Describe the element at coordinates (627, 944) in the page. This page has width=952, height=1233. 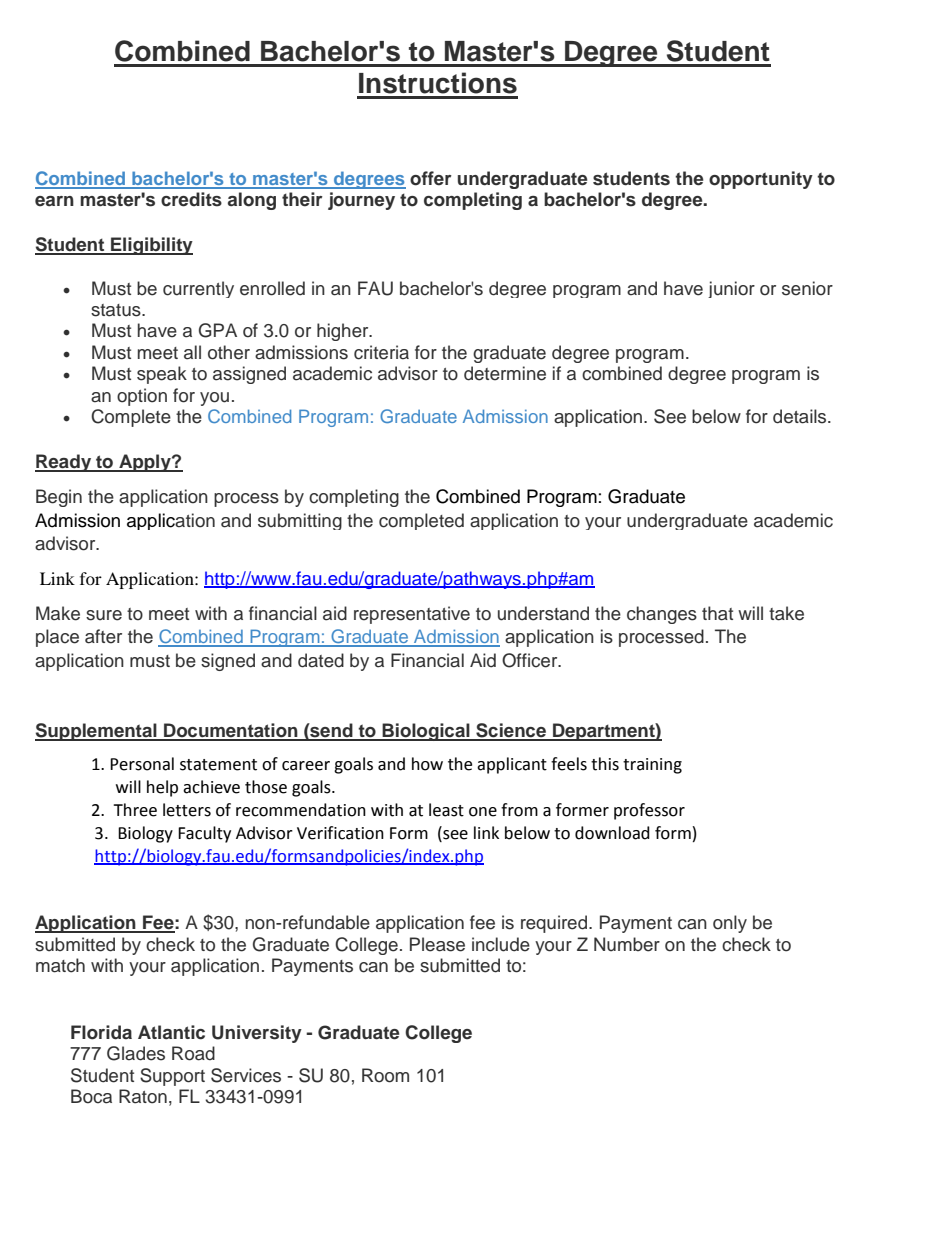
I see `Number` at that location.
